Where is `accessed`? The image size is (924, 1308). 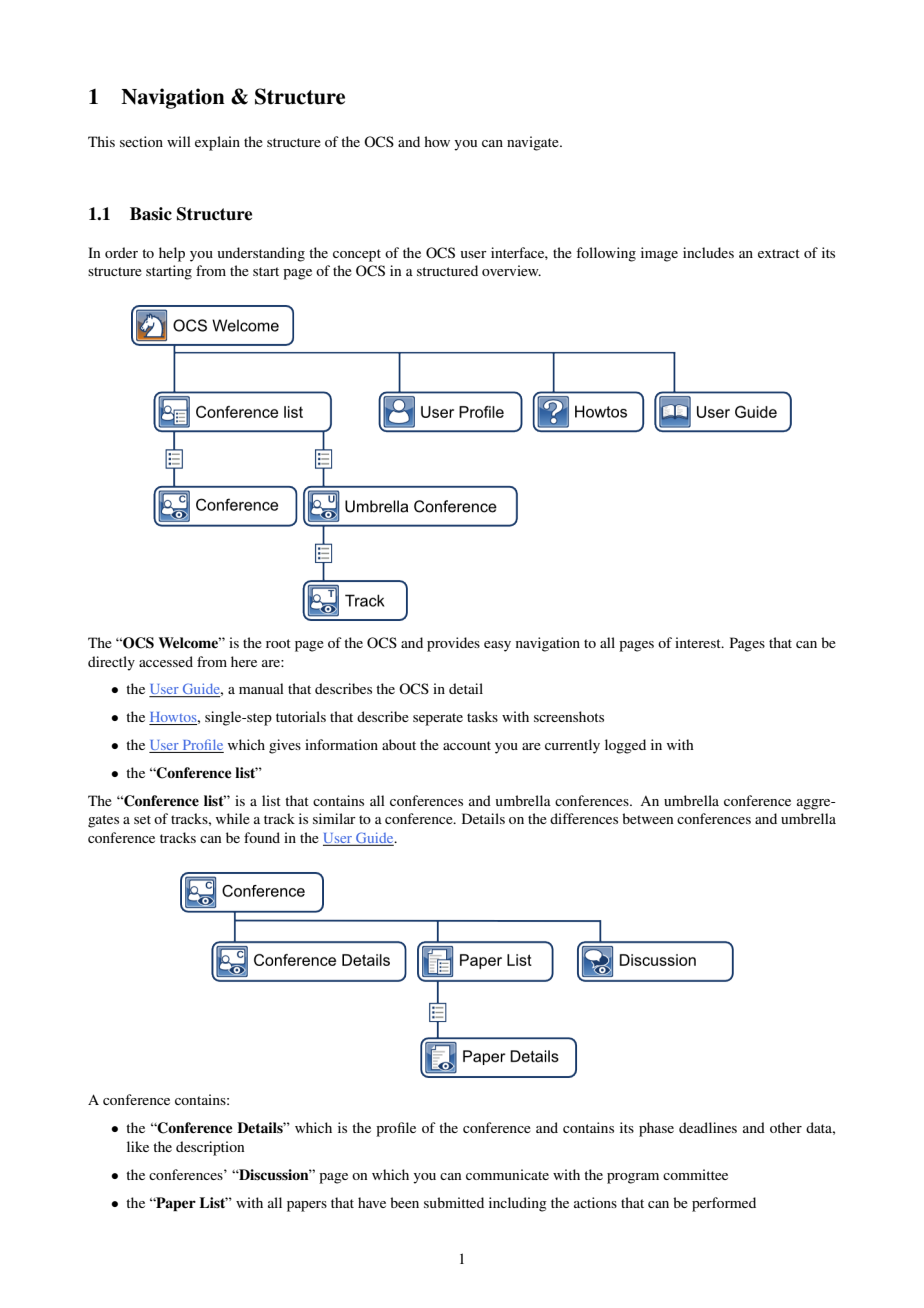 accessed is located at coordinates (166, 661).
